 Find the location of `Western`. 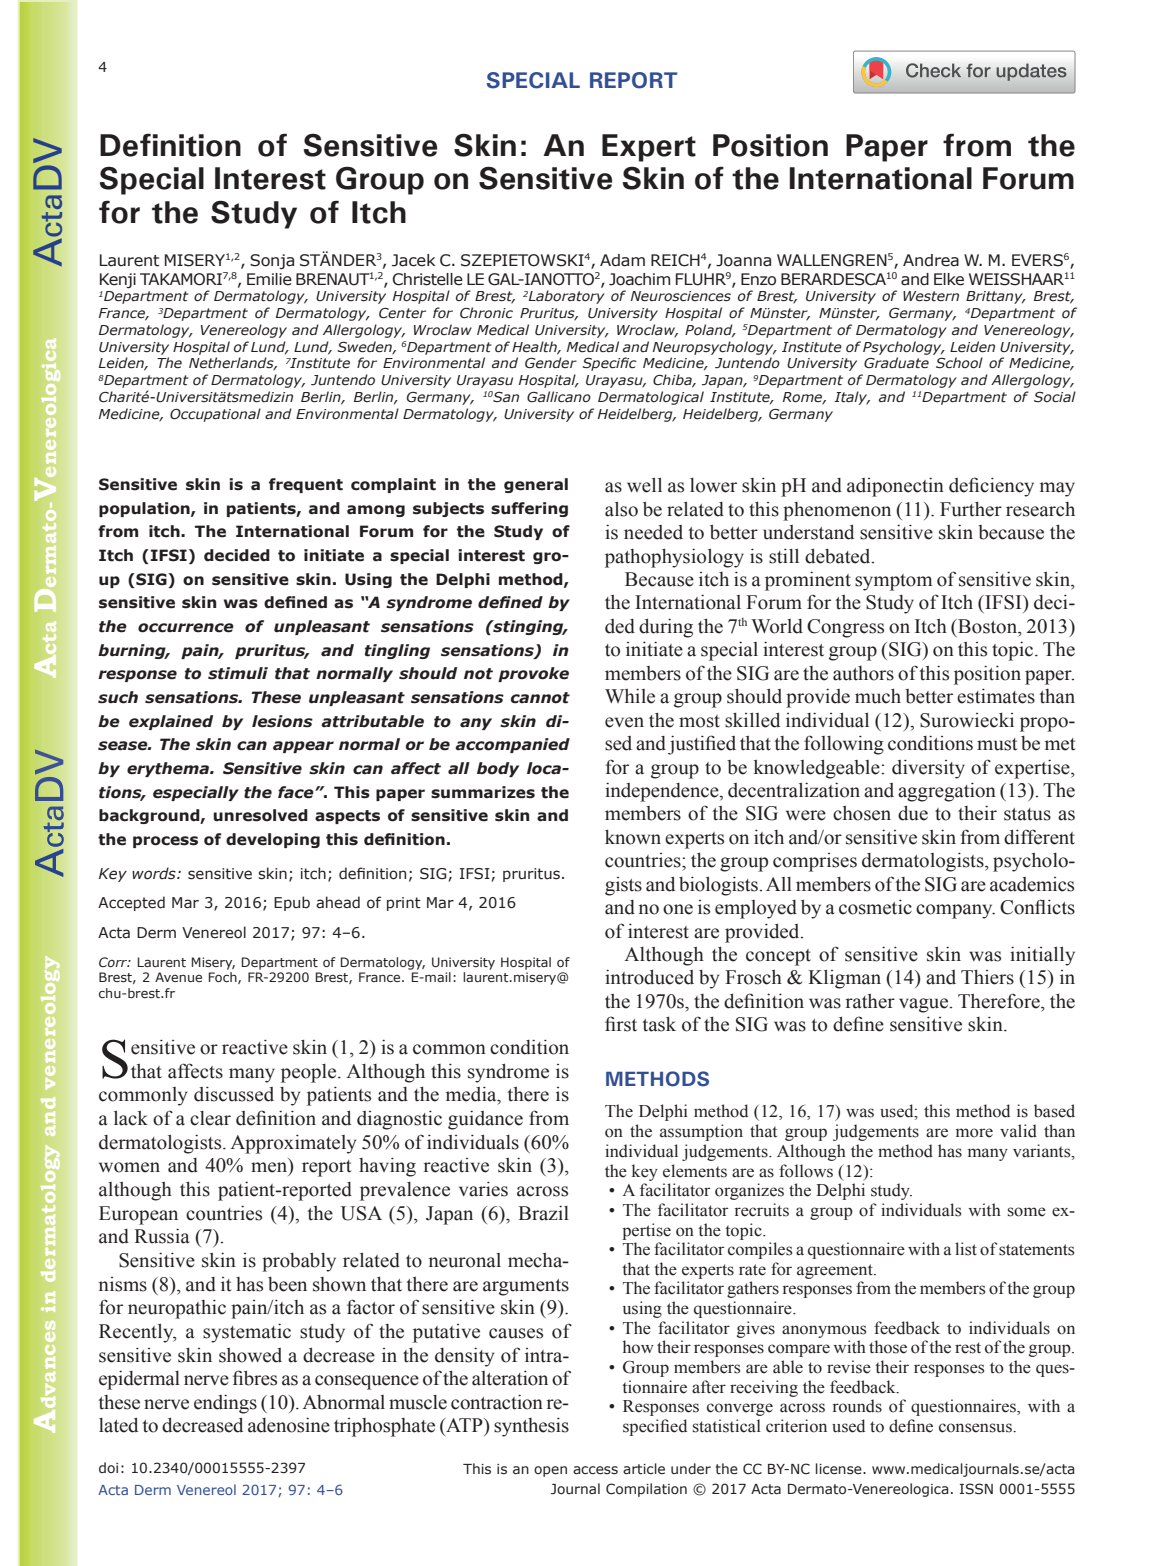

Western is located at coordinates (931, 296).
